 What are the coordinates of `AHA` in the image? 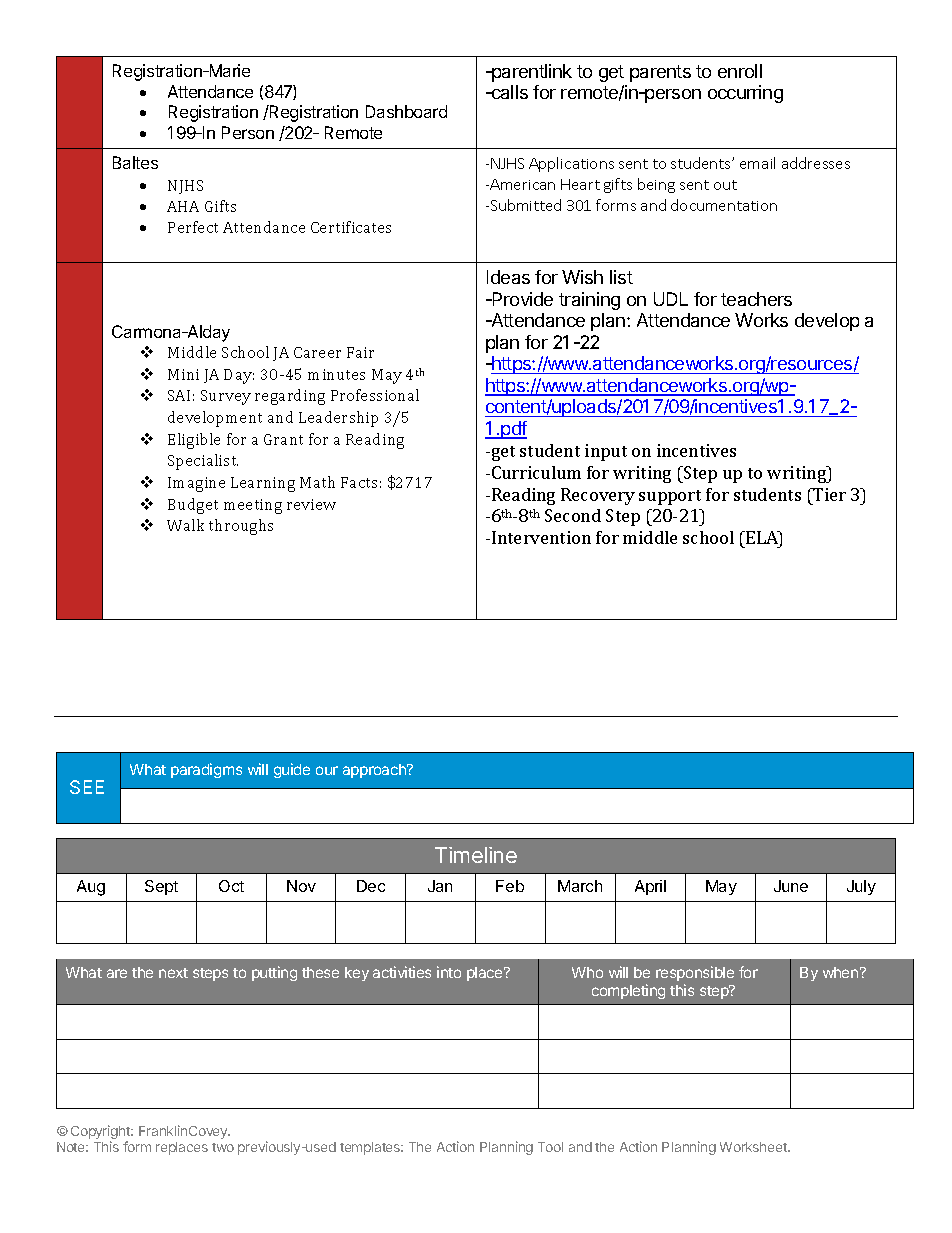 It's located at (183, 206).
